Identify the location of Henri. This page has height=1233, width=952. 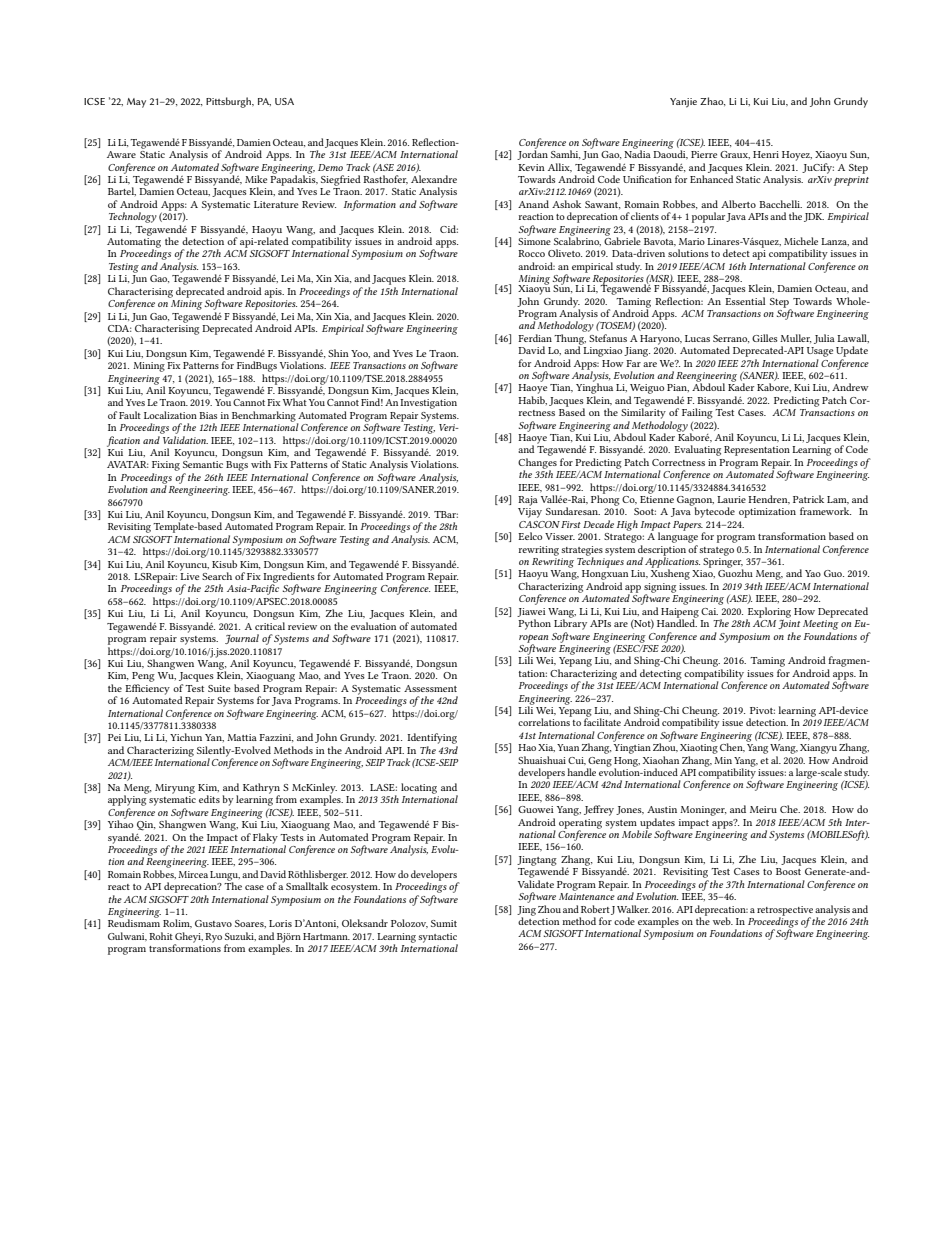
(766, 154).
